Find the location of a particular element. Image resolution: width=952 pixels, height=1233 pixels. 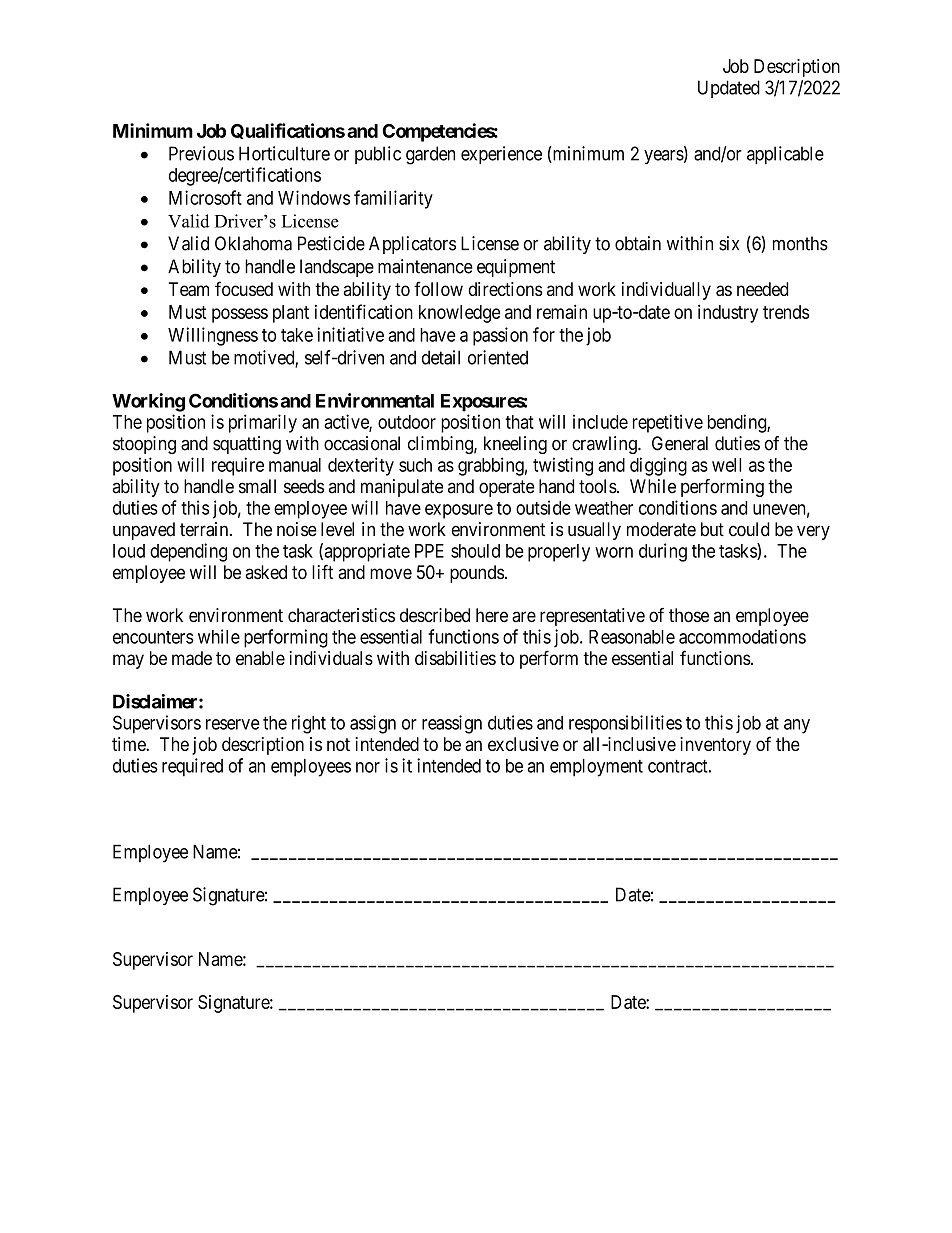

take is located at coordinates (297, 335).
